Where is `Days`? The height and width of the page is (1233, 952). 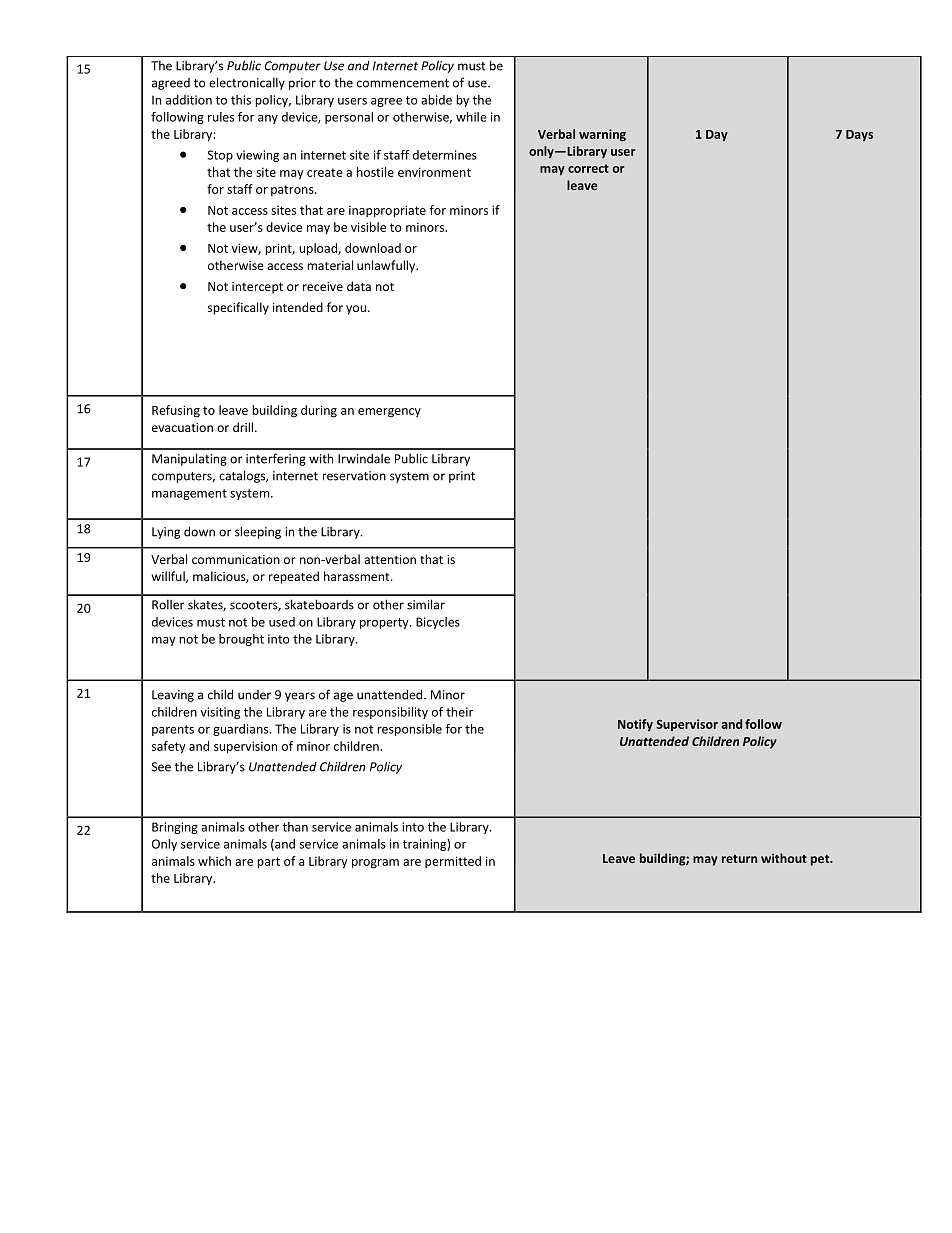
Days is located at coordinates (859, 135).
